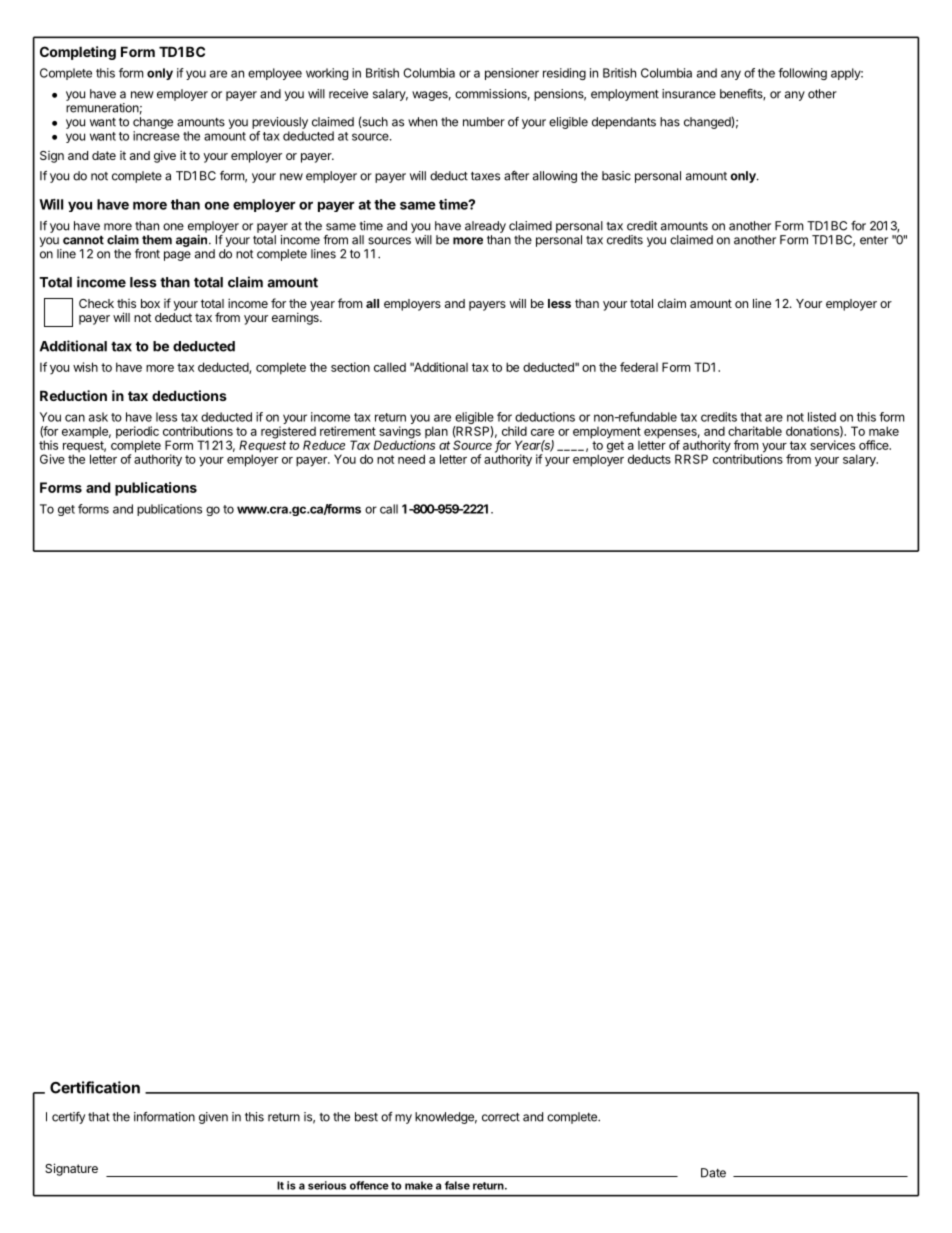 The height and width of the screenshot is (1233, 952). What do you see at coordinates (501, 1117) in the screenshot?
I see `correct` at bounding box center [501, 1117].
